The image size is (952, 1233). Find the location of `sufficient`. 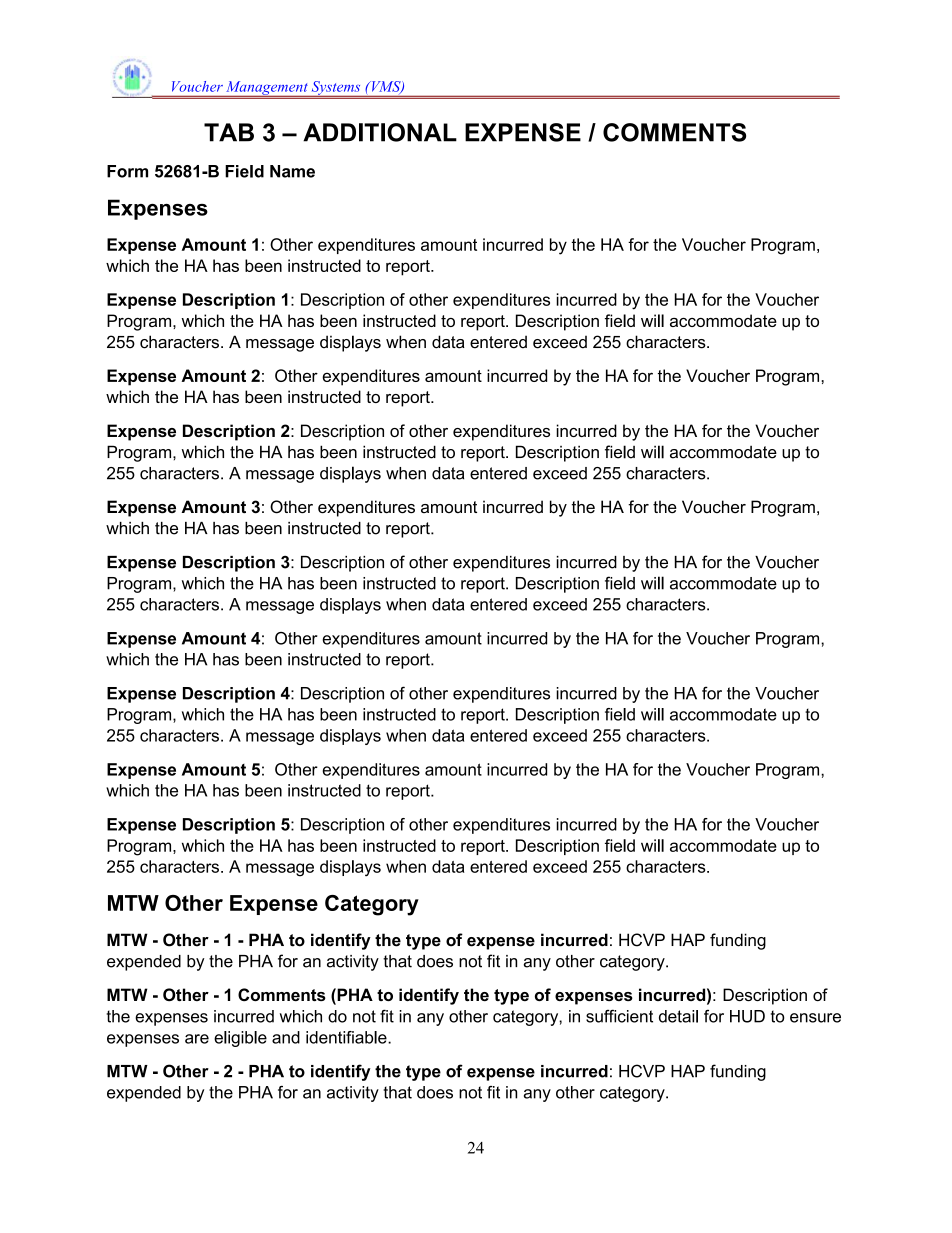

sufficient is located at coordinates (619, 1016).
